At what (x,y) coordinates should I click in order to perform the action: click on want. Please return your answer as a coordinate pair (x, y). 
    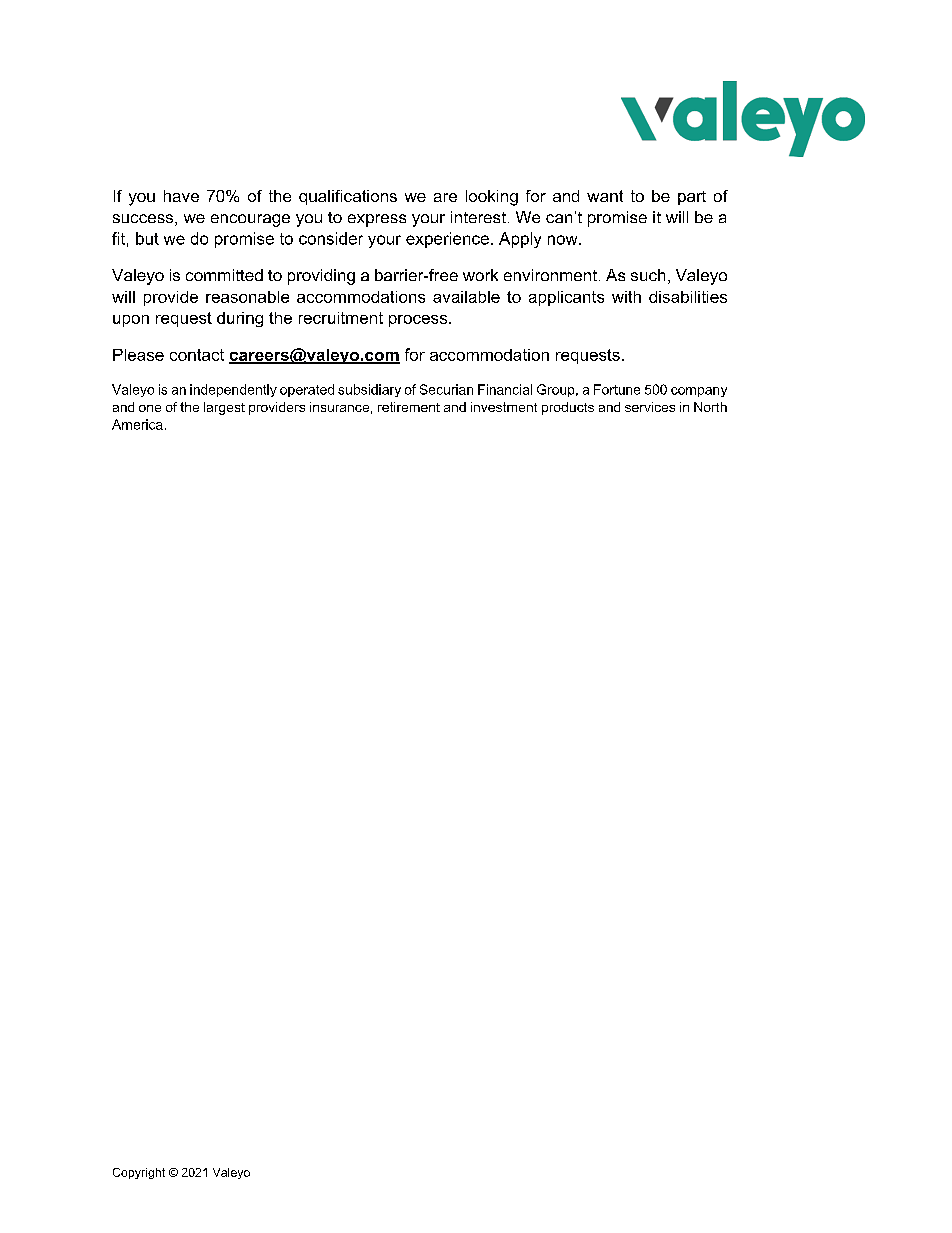
    Looking at the image, I should click on (605, 196).
